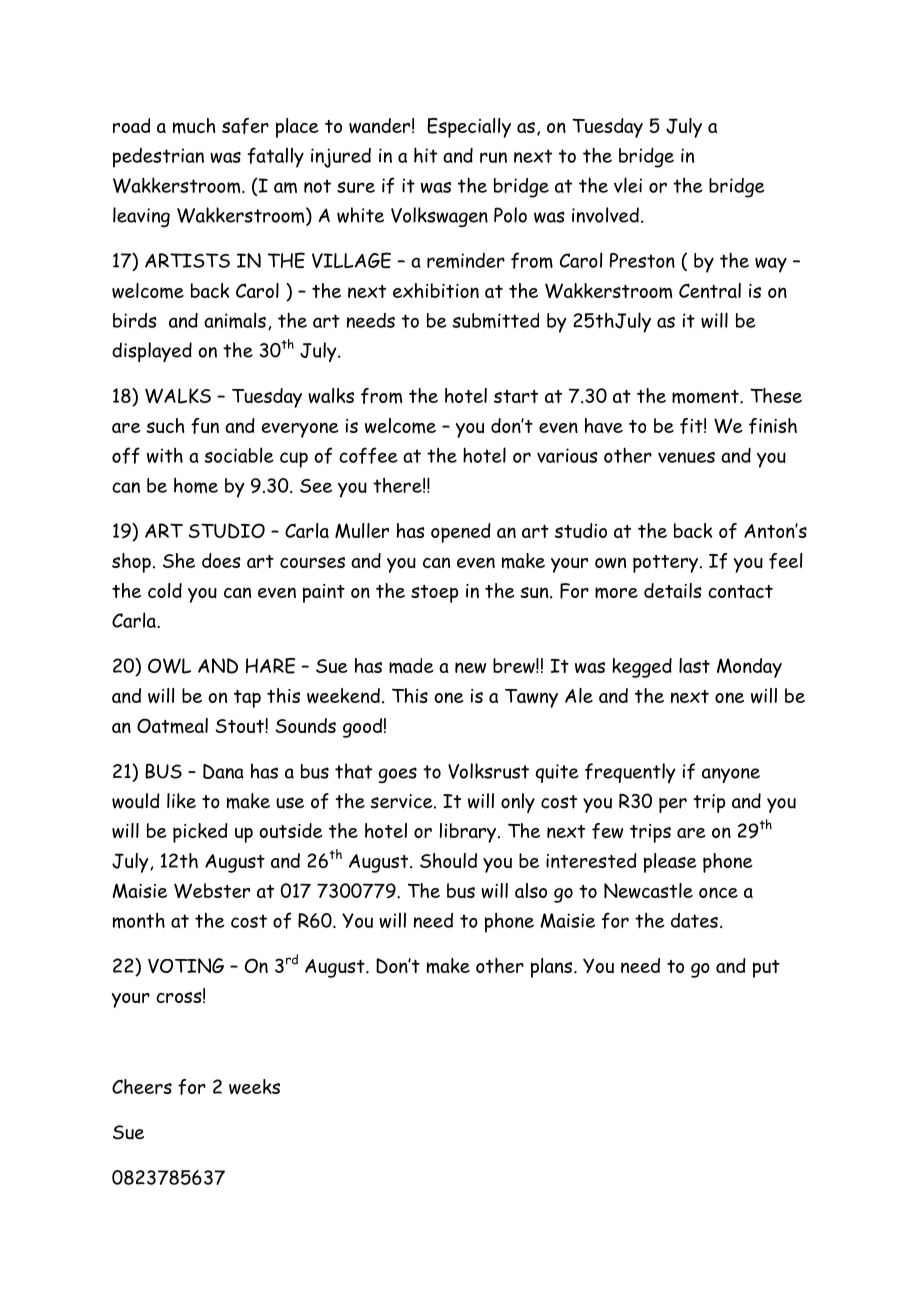 The width and height of the document is (924, 1308). What do you see at coordinates (706, 397) in the document?
I see `moment` at bounding box center [706, 397].
